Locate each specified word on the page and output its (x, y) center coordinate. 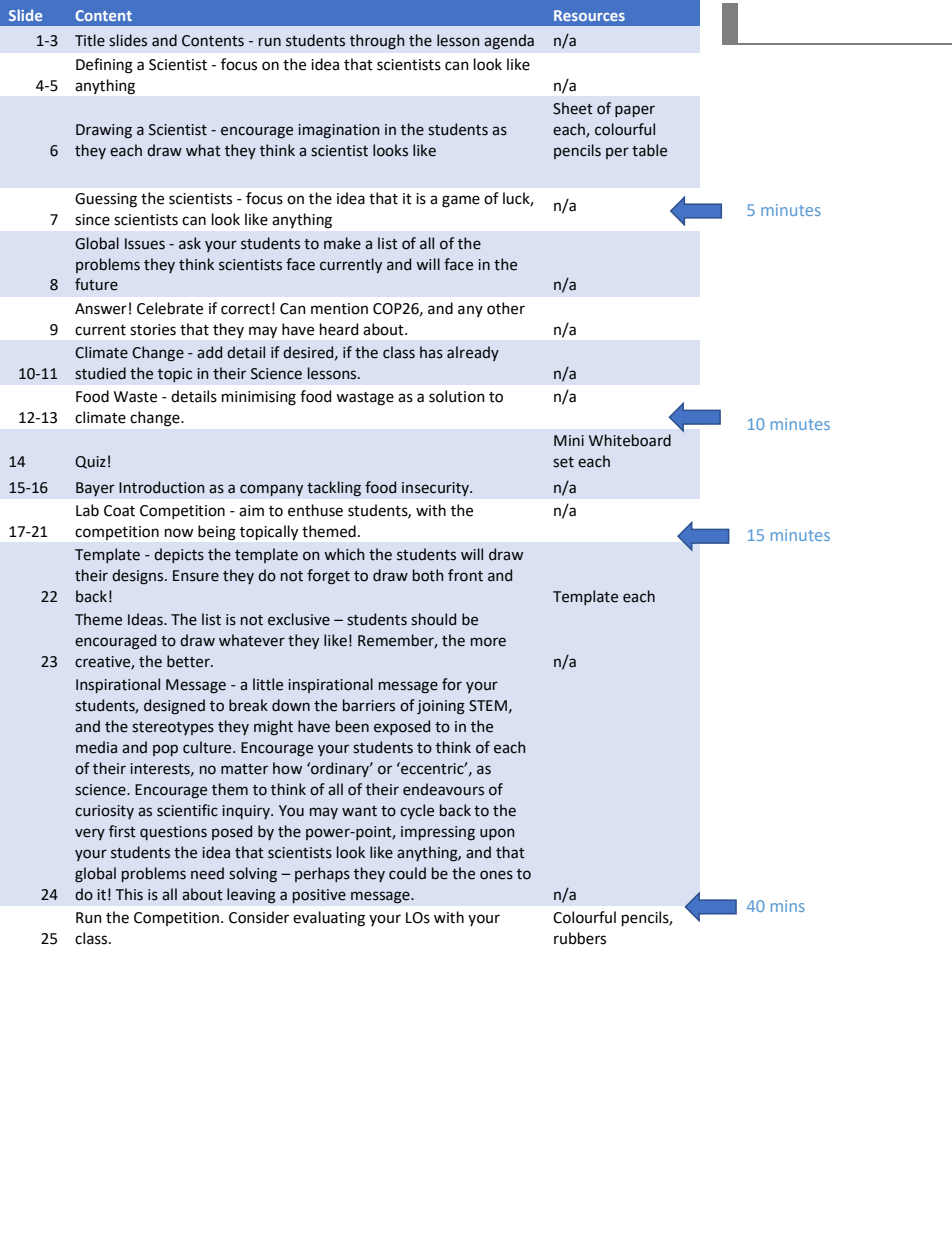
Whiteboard (630, 440)
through (377, 42)
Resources (589, 15)
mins (788, 906)
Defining (104, 66)
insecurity (436, 489)
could (407, 873)
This (129, 894)
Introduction (161, 487)
